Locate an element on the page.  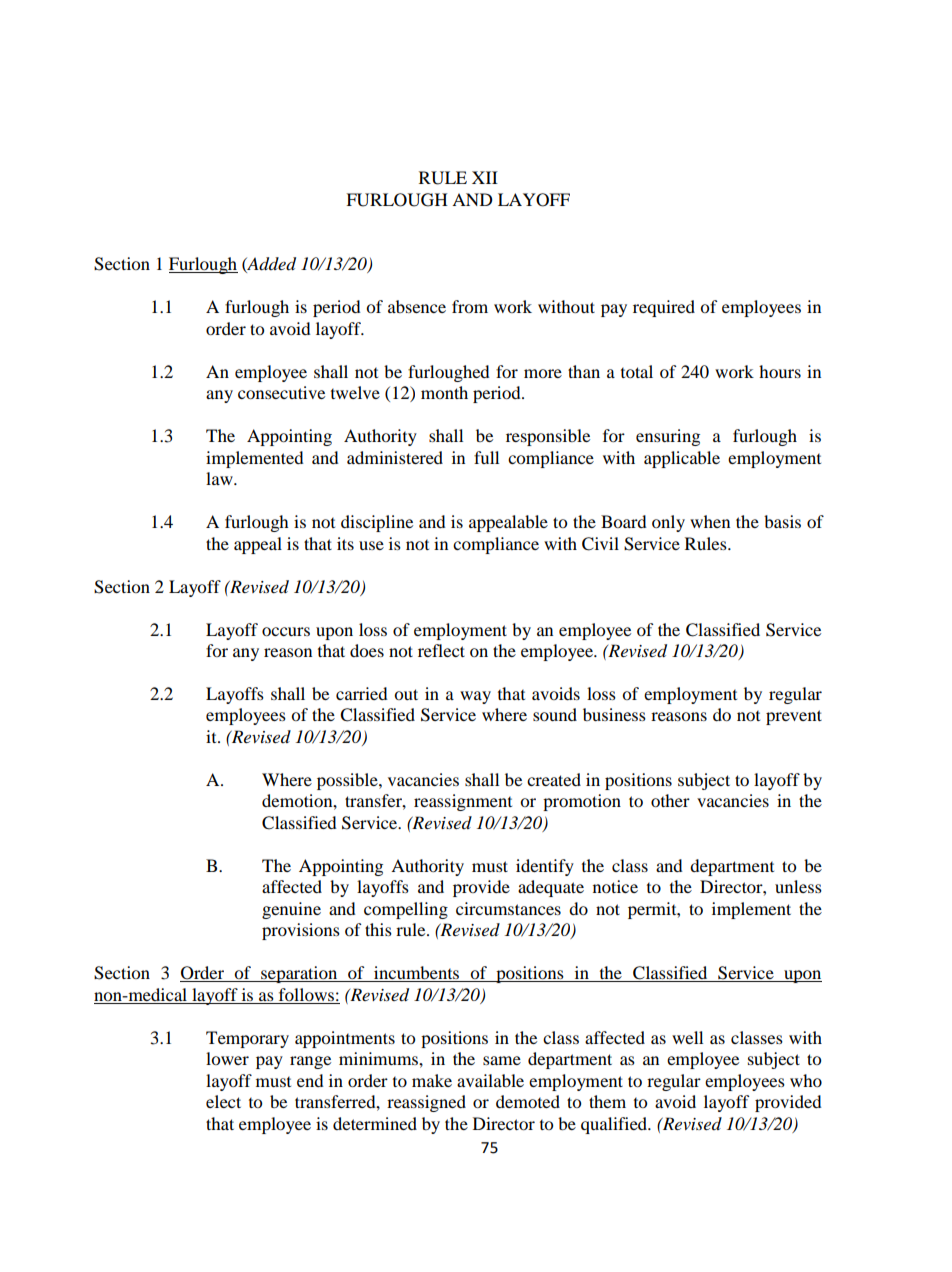
absence is located at coordinates (417, 306).
